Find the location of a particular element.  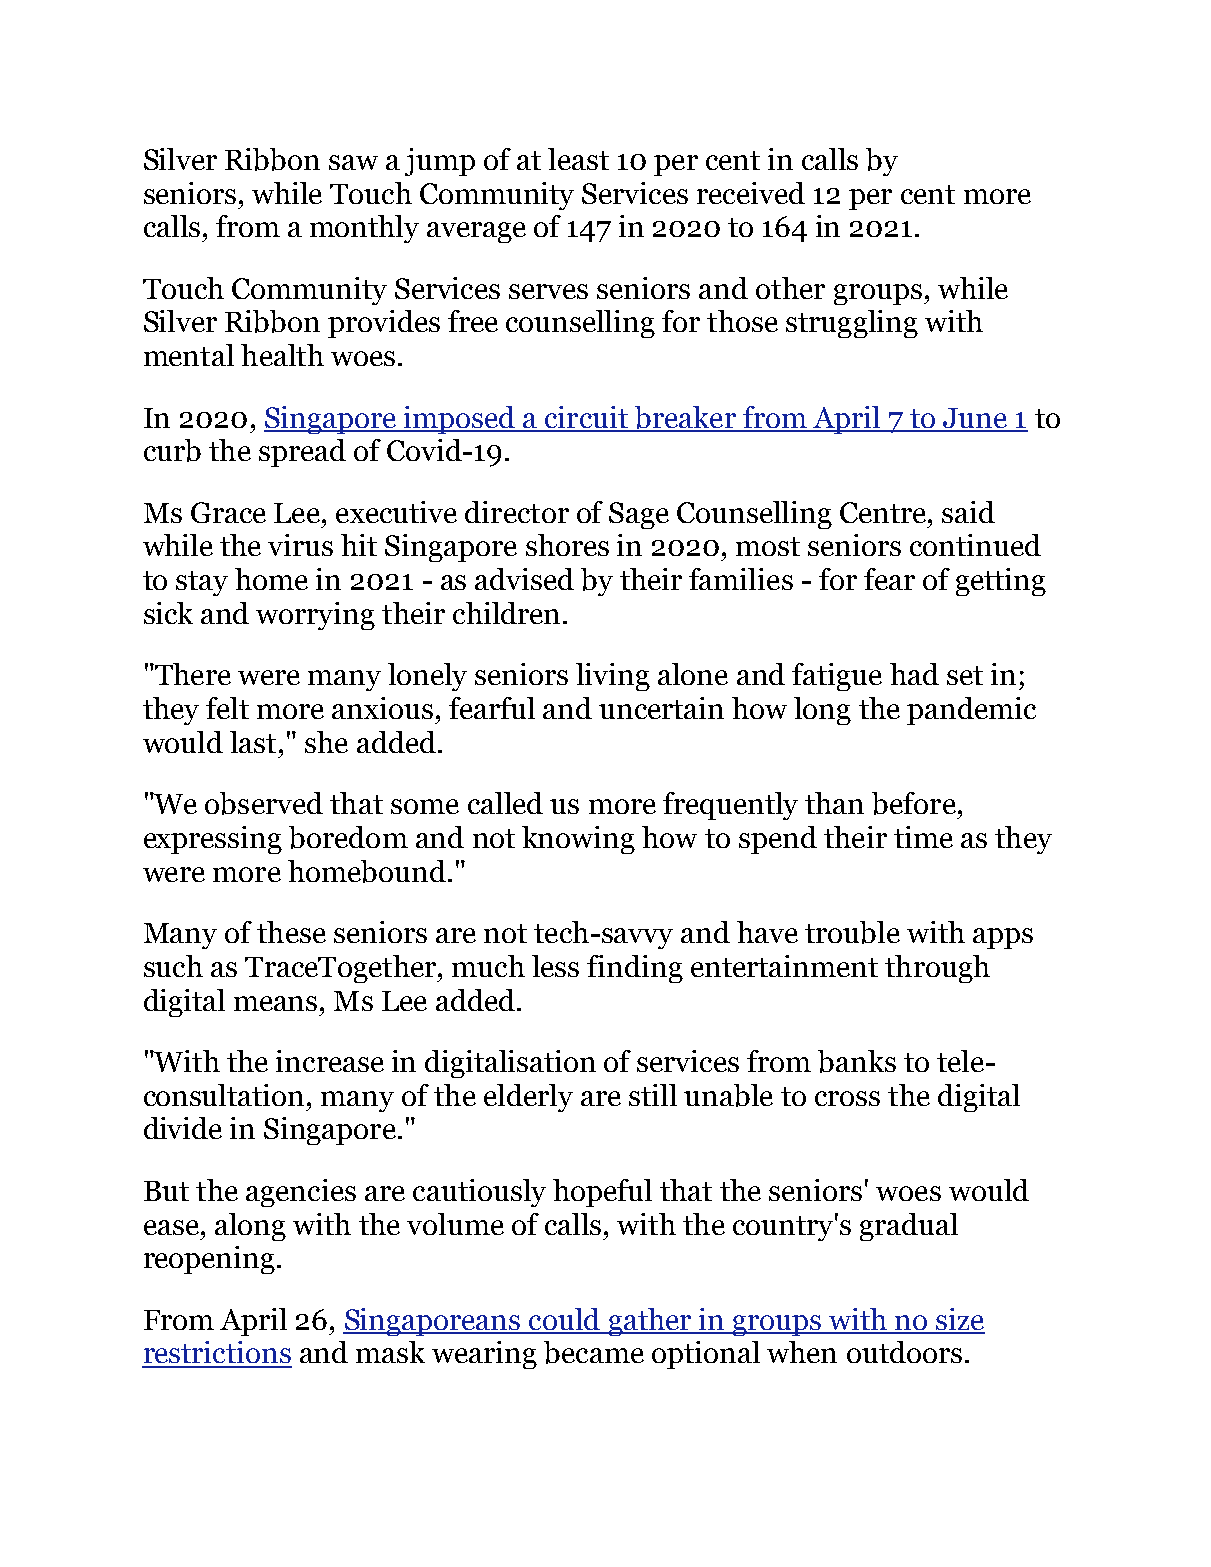

these is located at coordinates (291, 932).
